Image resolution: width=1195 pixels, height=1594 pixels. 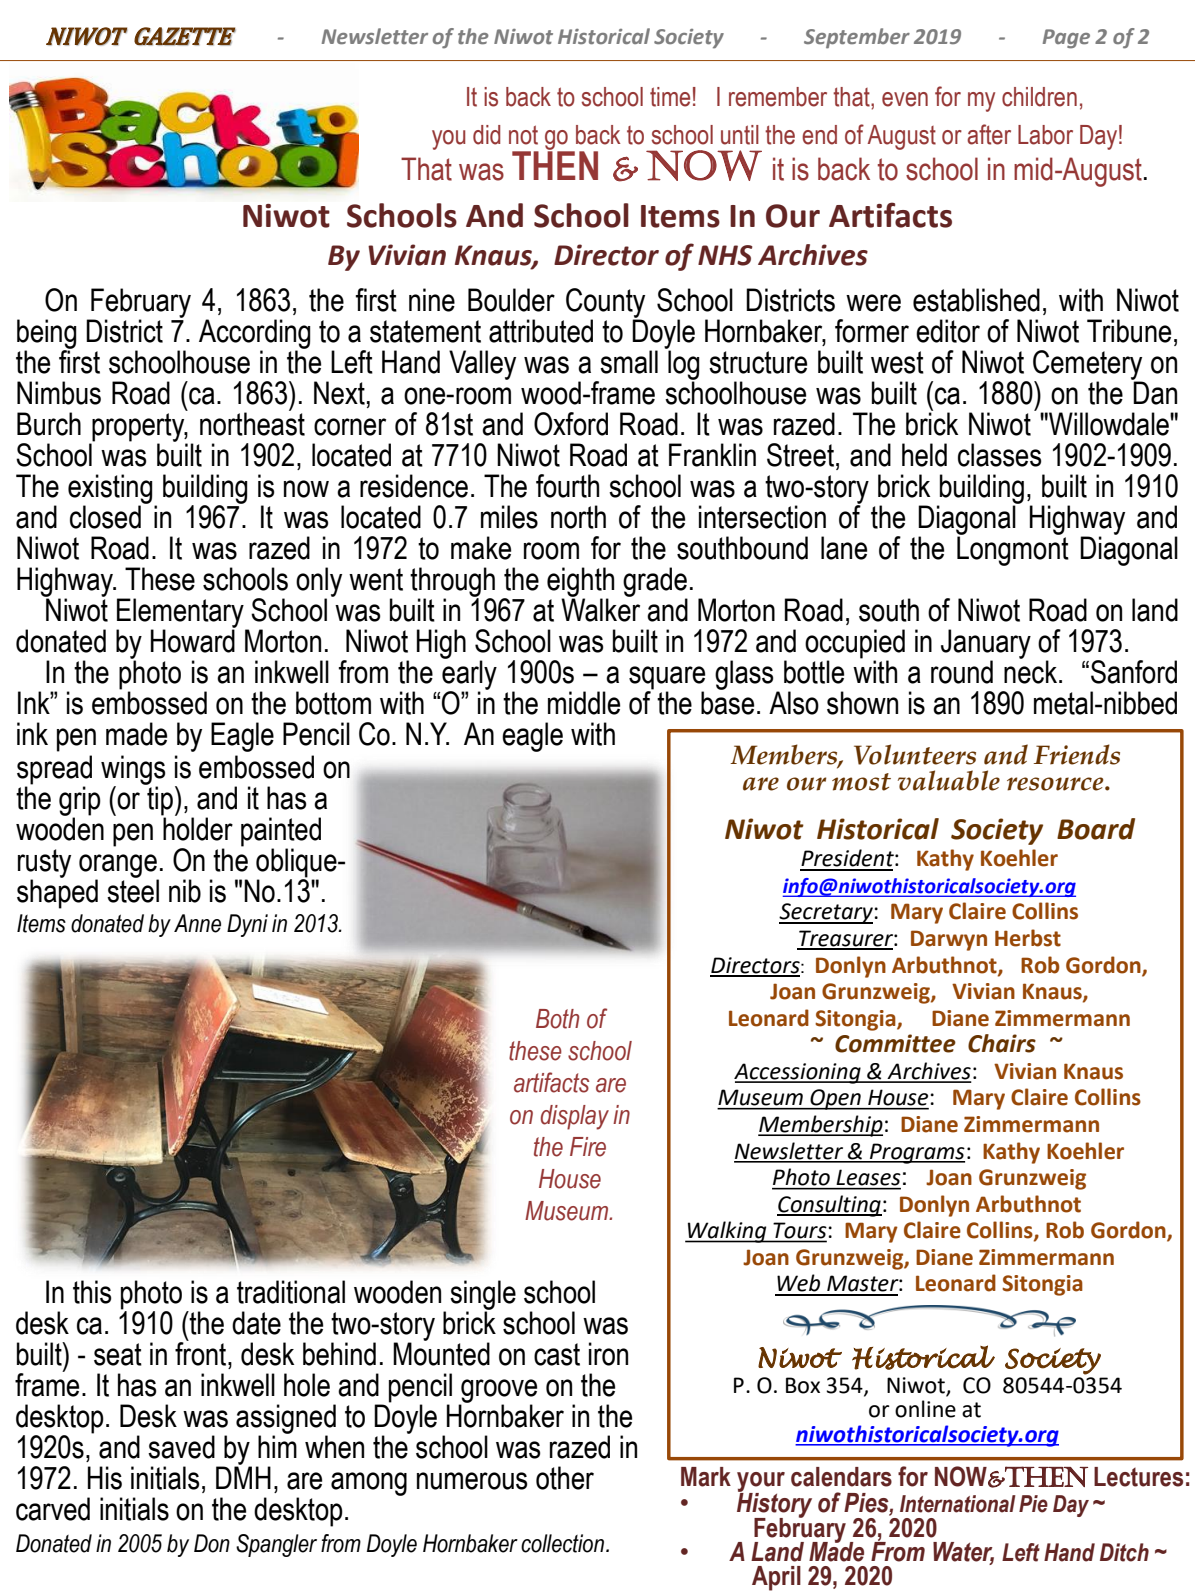 I want to click on DMH, so click(x=243, y=1476).
